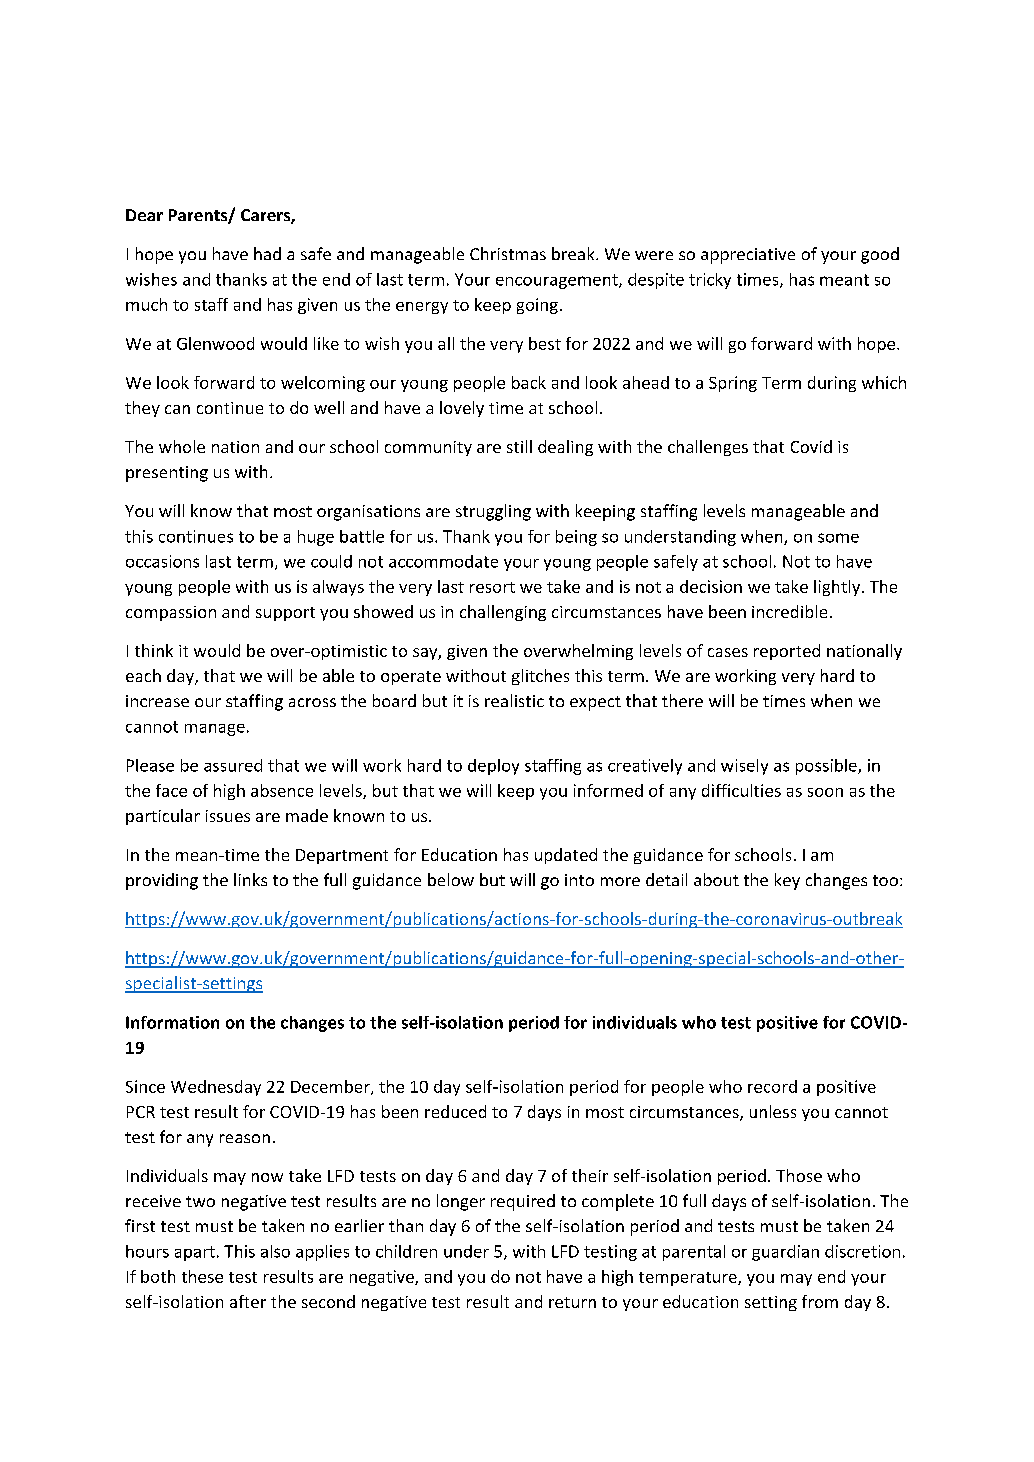 The image size is (1034, 1462). What do you see at coordinates (789, 611) in the screenshot?
I see `incredible` at bounding box center [789, 611].
